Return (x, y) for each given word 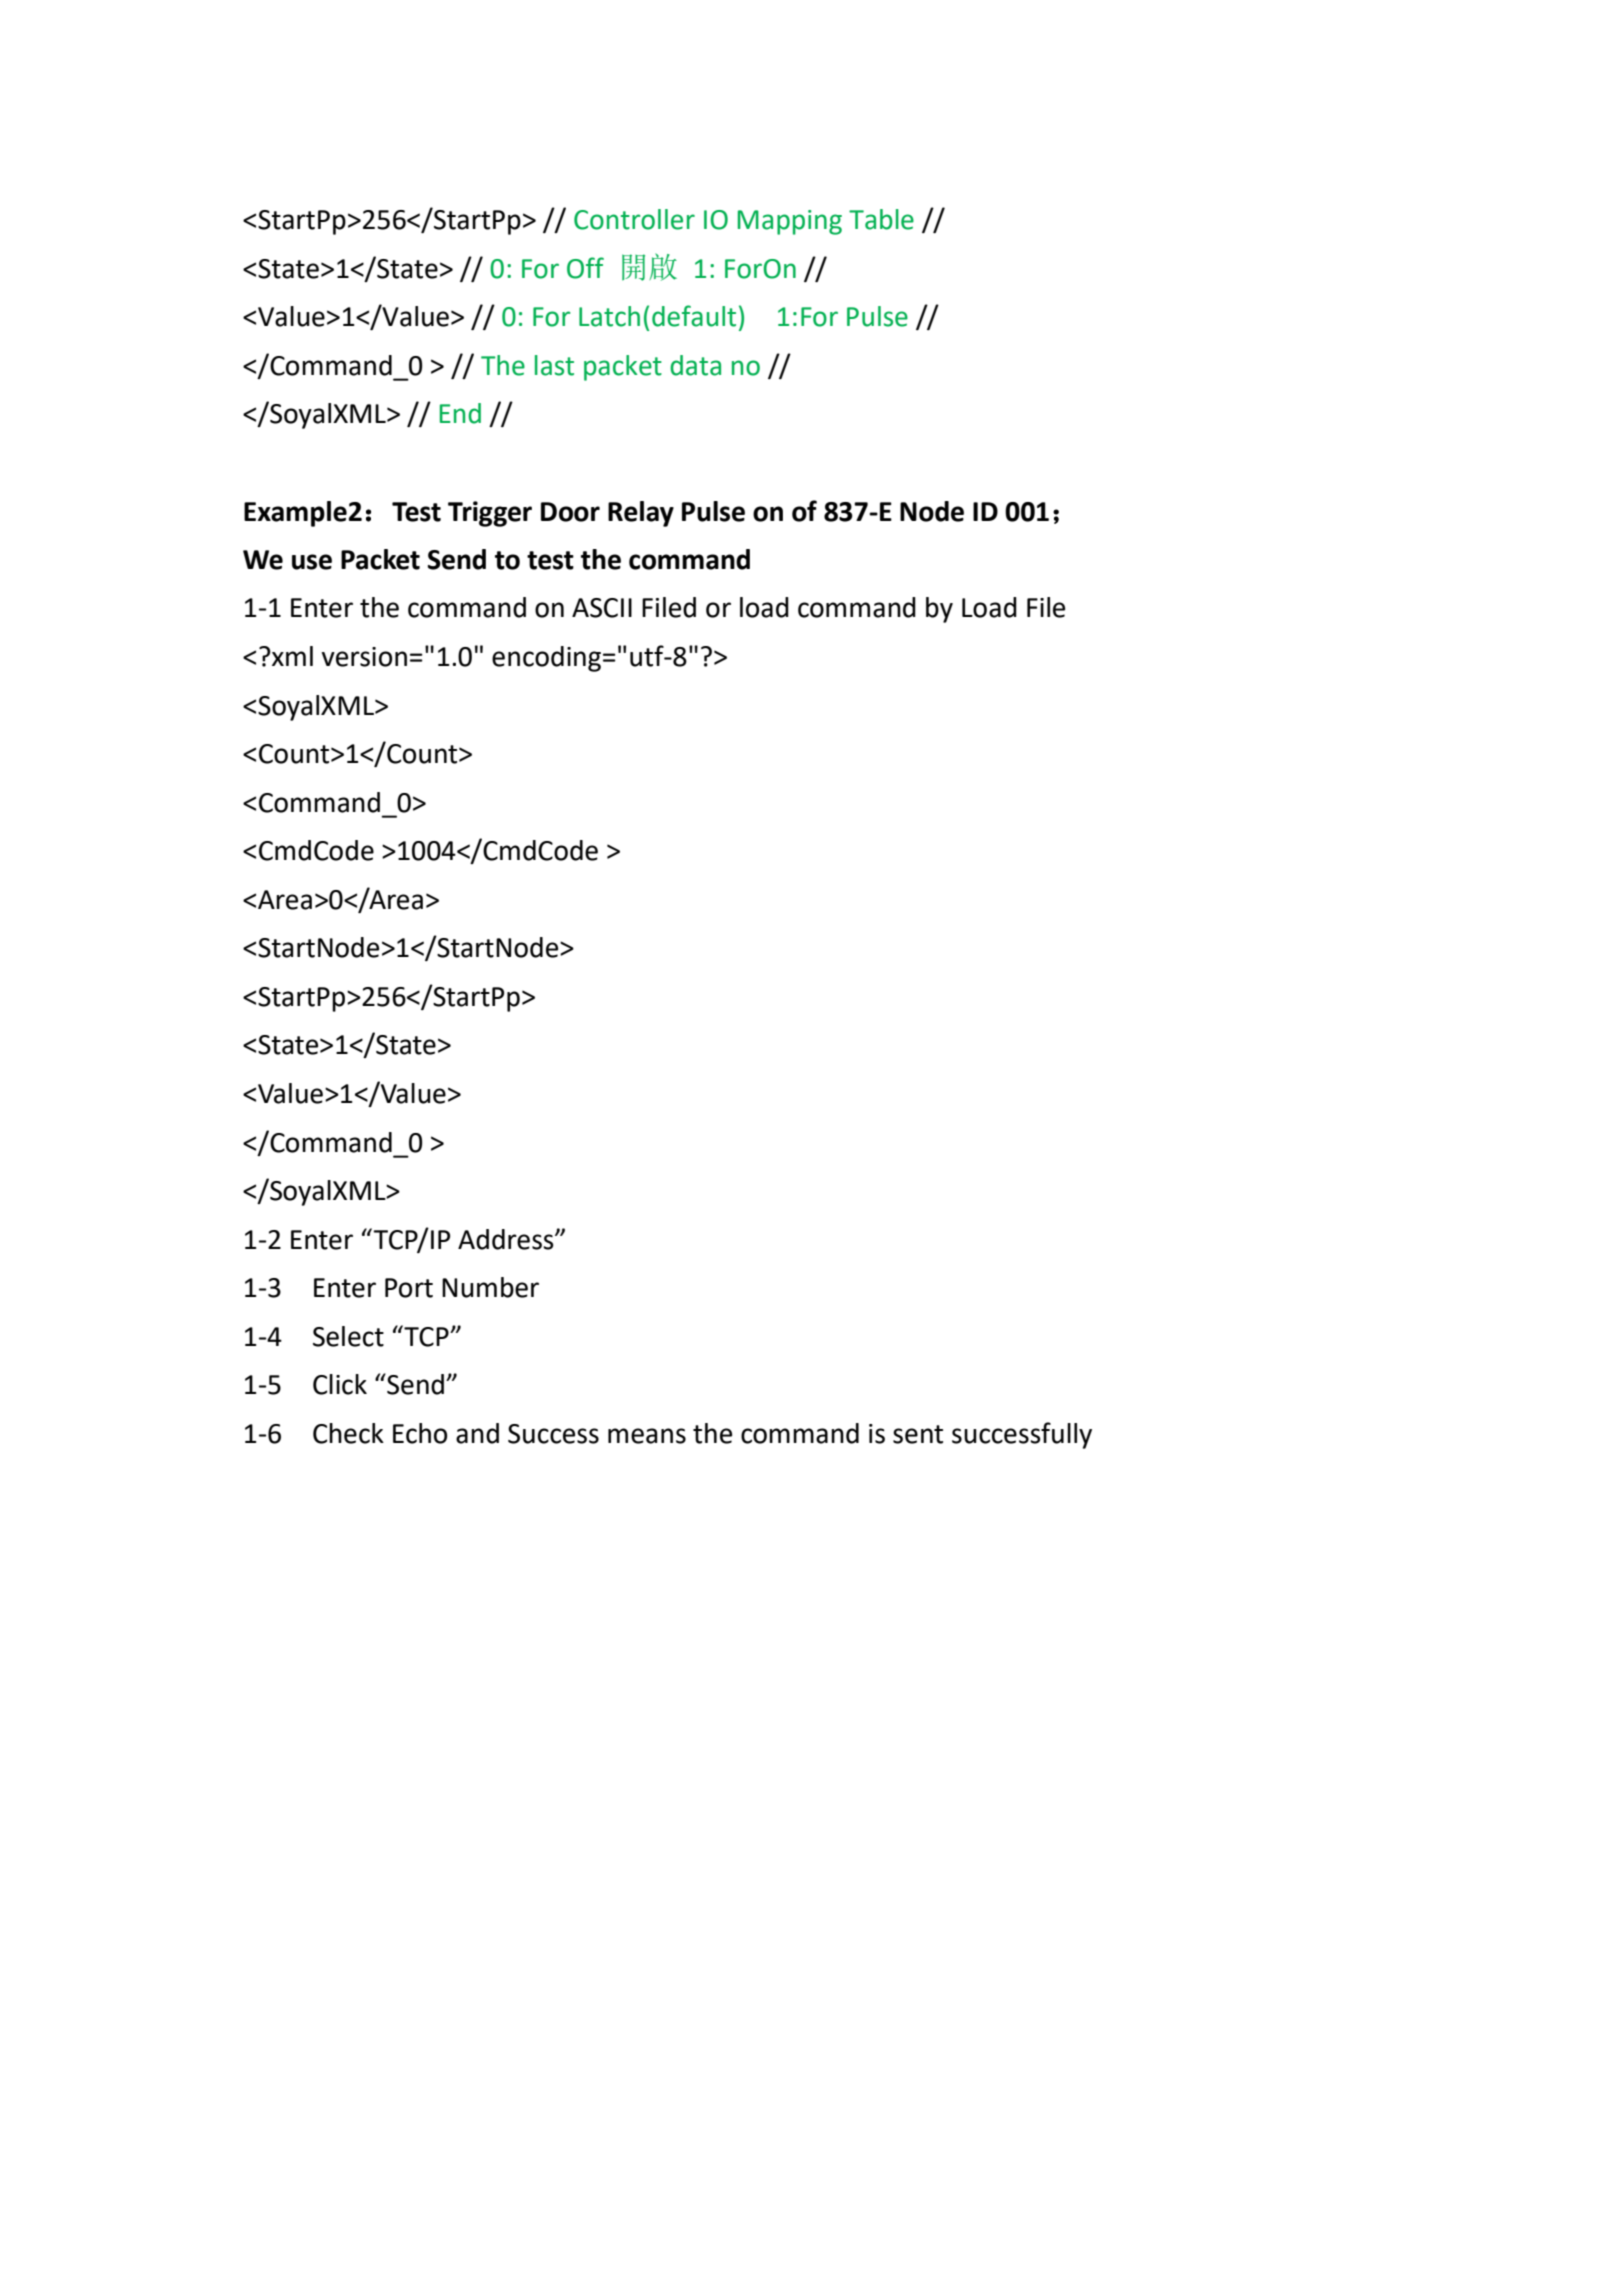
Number (490, 1287)
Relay (641, 514)
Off (585, 268)
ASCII (602, 608)
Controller (634, 219)
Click (340, 1384)
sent (918, 1434)
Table (881, 219)
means (647, 1436)
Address (507, 1239)
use (312, 562)
